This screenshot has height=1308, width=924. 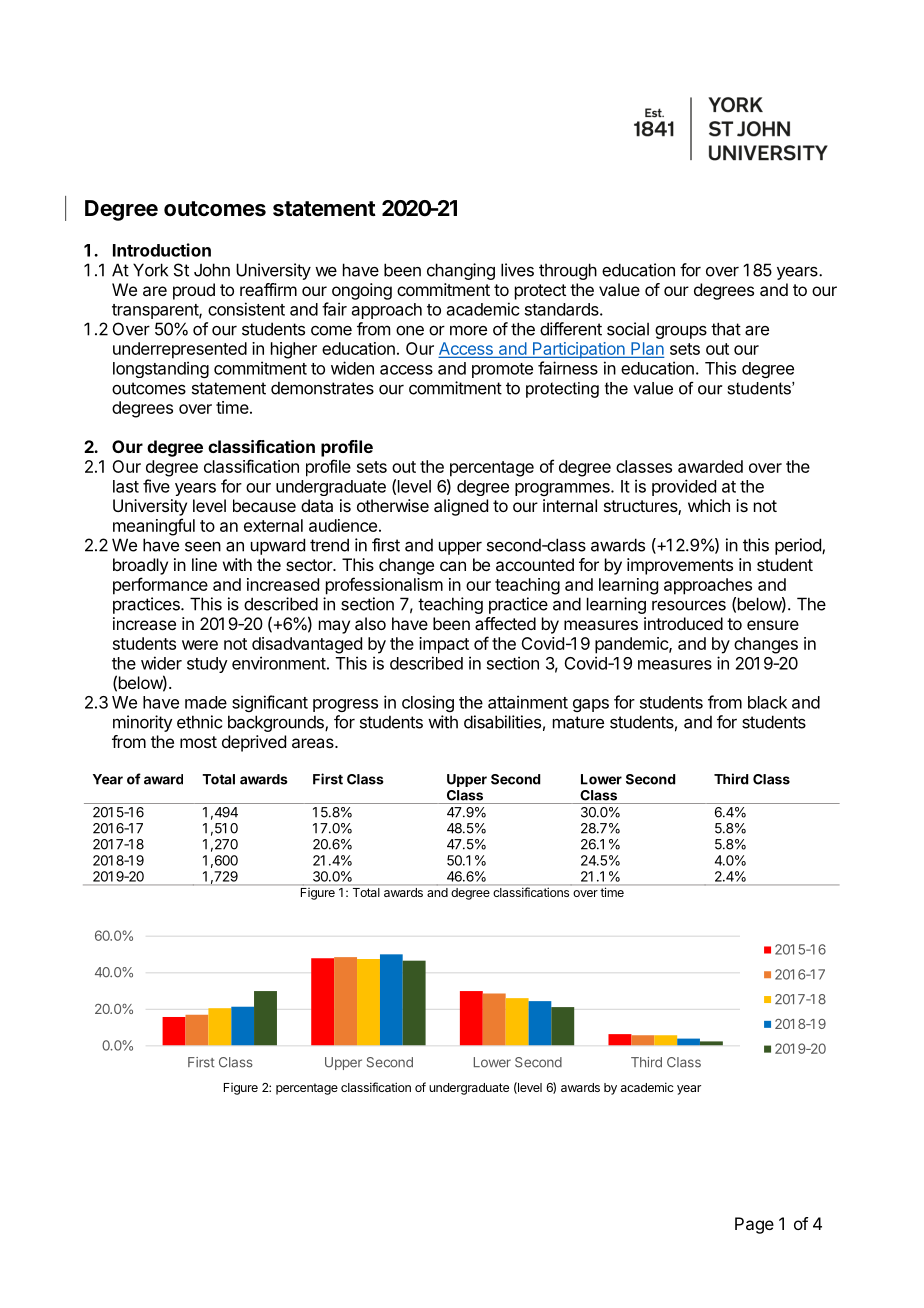 What do you see at coordinates (314, 743) in the screenshot?
I see `areas` at bounding box center [314, 743].
